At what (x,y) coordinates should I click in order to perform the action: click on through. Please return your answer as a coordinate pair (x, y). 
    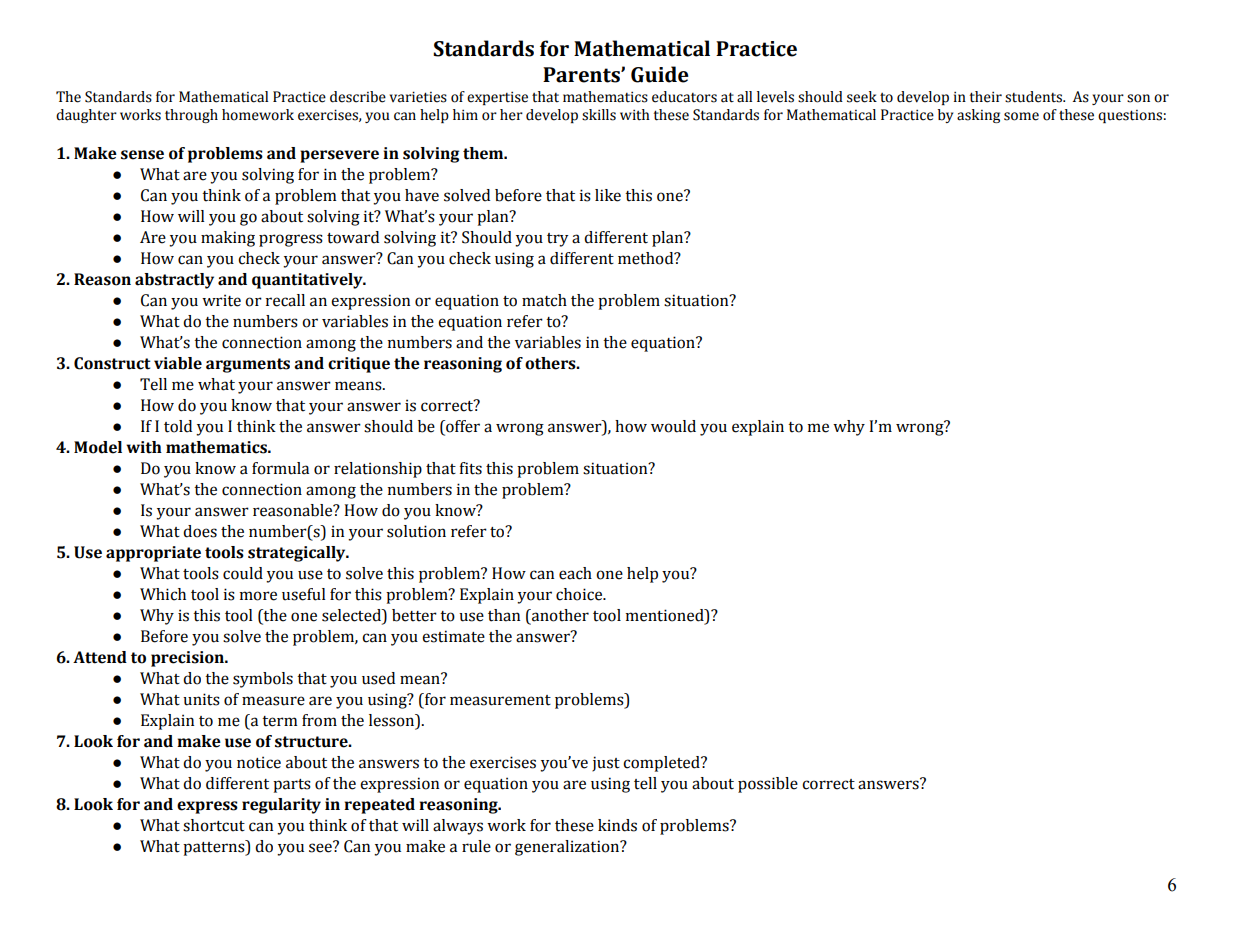
    Looking at the image, I should click on (191, 116).
